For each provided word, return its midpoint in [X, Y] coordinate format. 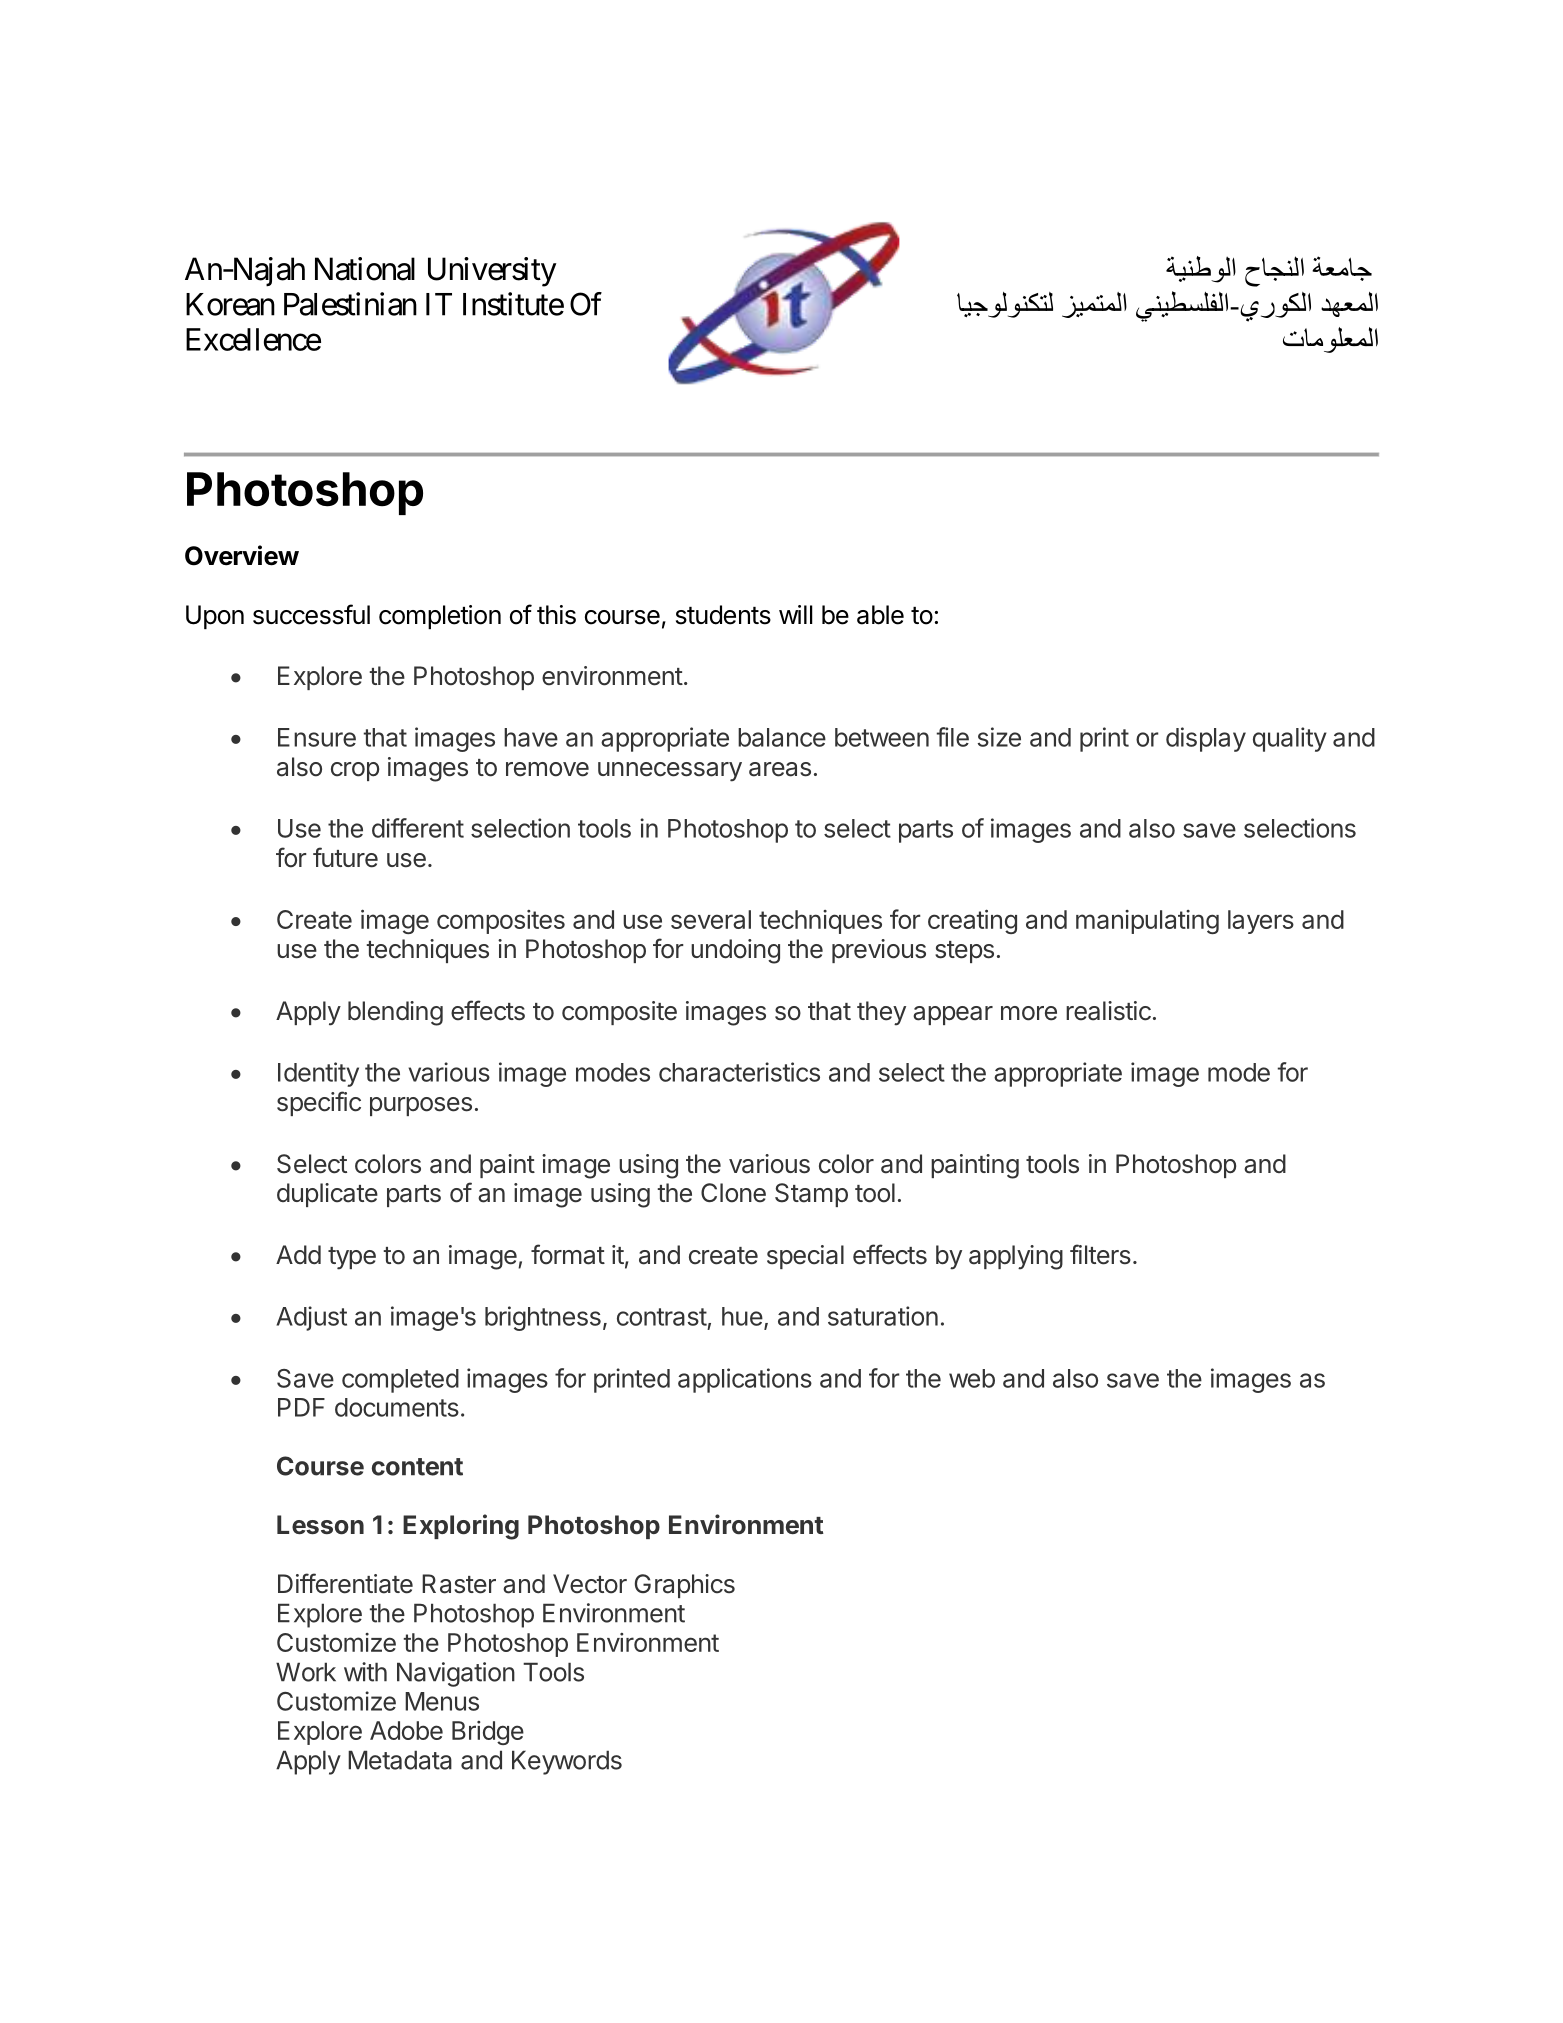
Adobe [406, 1730]
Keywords [567, 1762]
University [492, 272]
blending [395, 1013]
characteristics [739, 1072]
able [880, 615]
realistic [1108, 1011]
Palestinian [350, 304]
